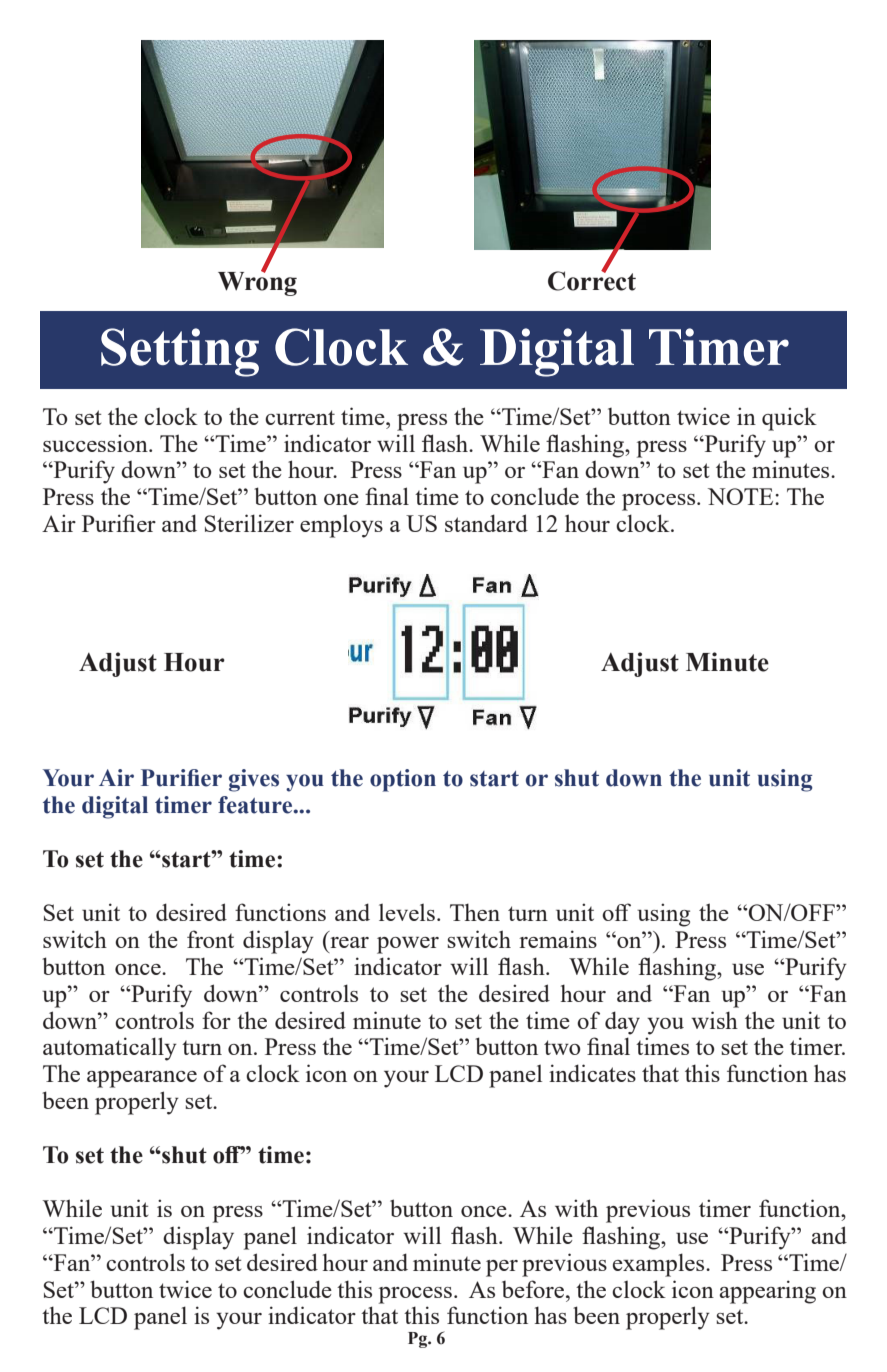 The image size is (887, 1372). What do you see at coordinates (660, 1265) in the screenshot?
I see `examples` at bounding box center [660, 1265].
